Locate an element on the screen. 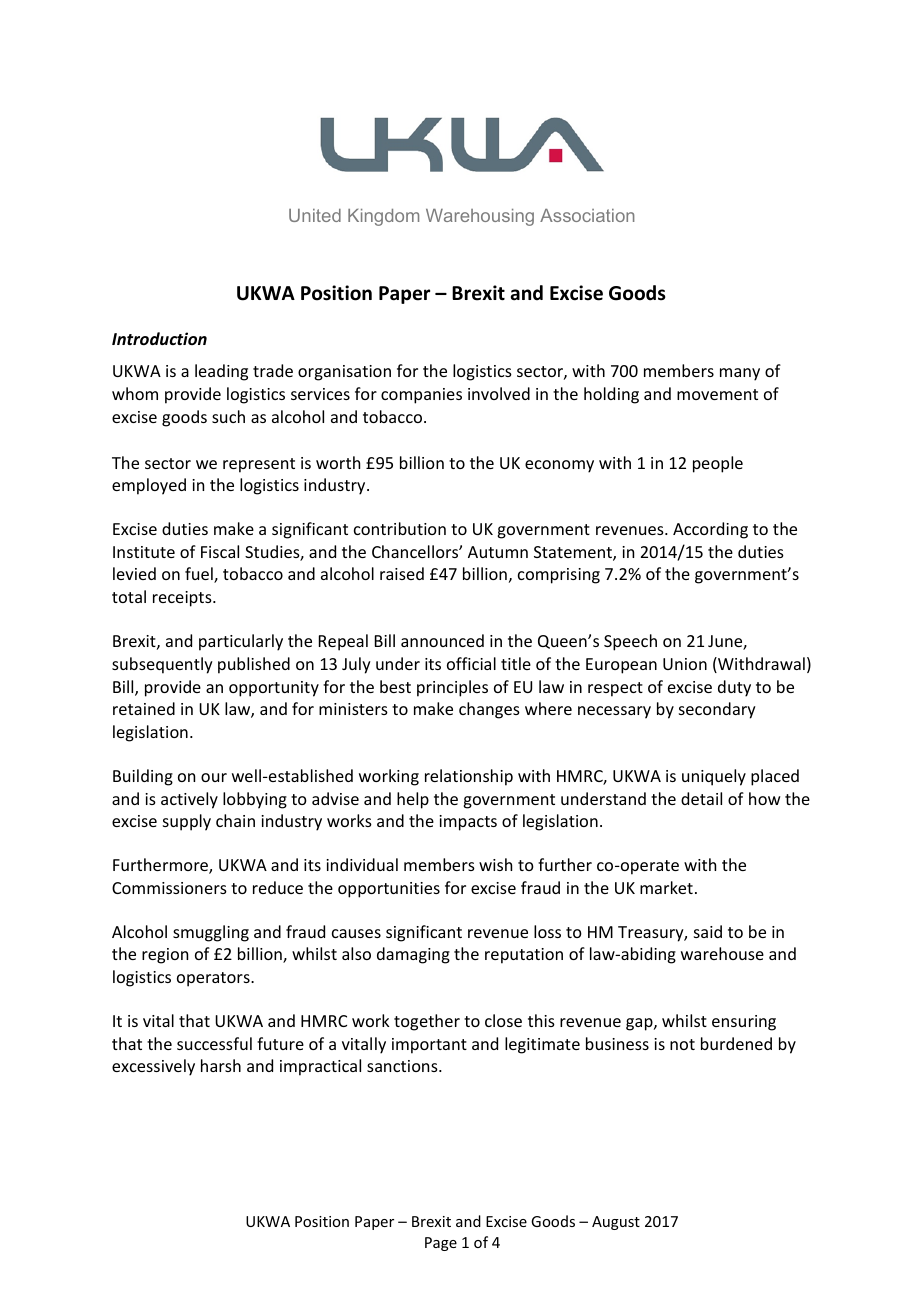 The image size is (924, 1308). secondary is located at coordinates (717, 710).
